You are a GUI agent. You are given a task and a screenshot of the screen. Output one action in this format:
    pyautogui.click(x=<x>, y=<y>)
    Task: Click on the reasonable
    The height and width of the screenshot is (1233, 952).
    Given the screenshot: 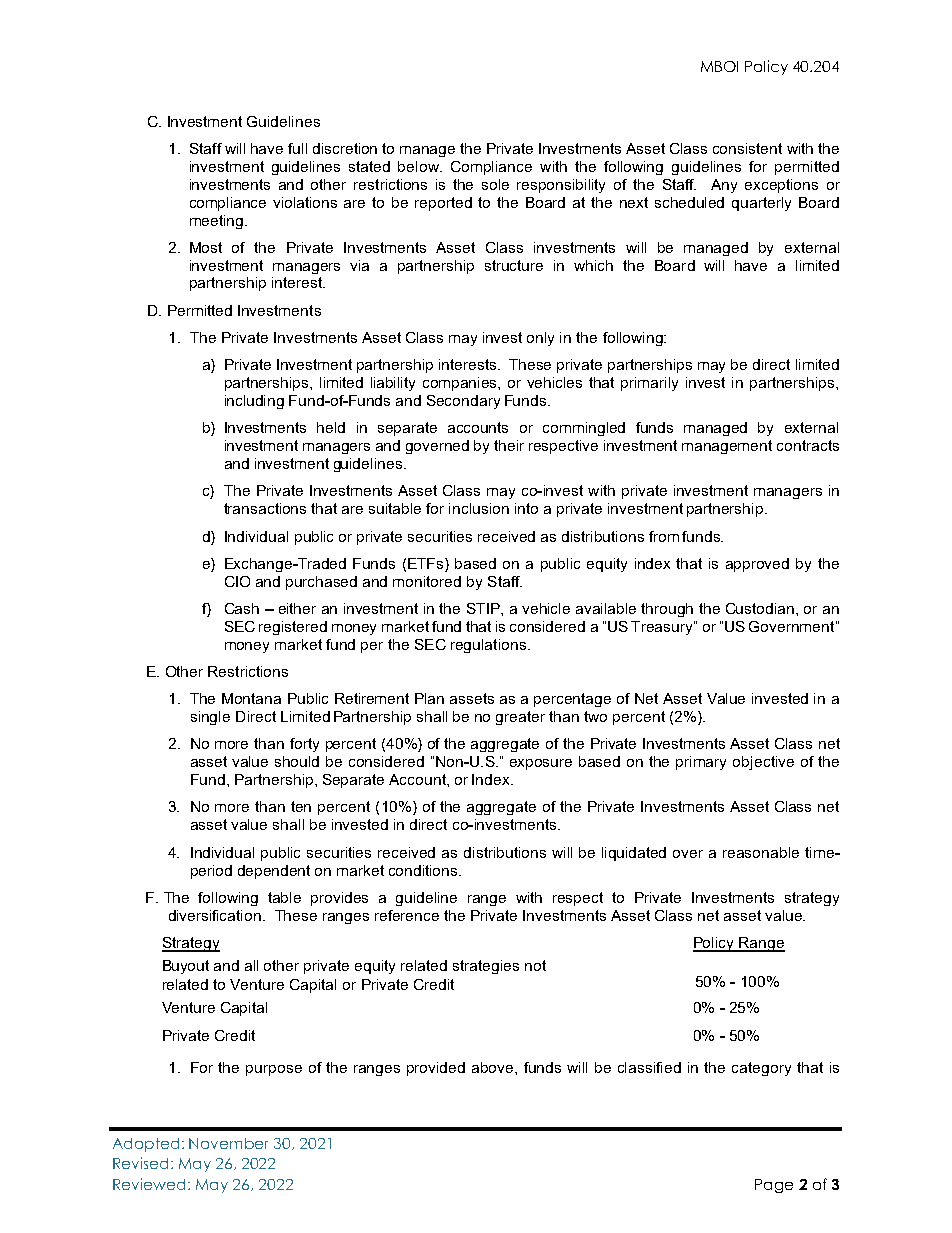 What is the action you would take?
    pyautogui.click(x=761, y=852)
